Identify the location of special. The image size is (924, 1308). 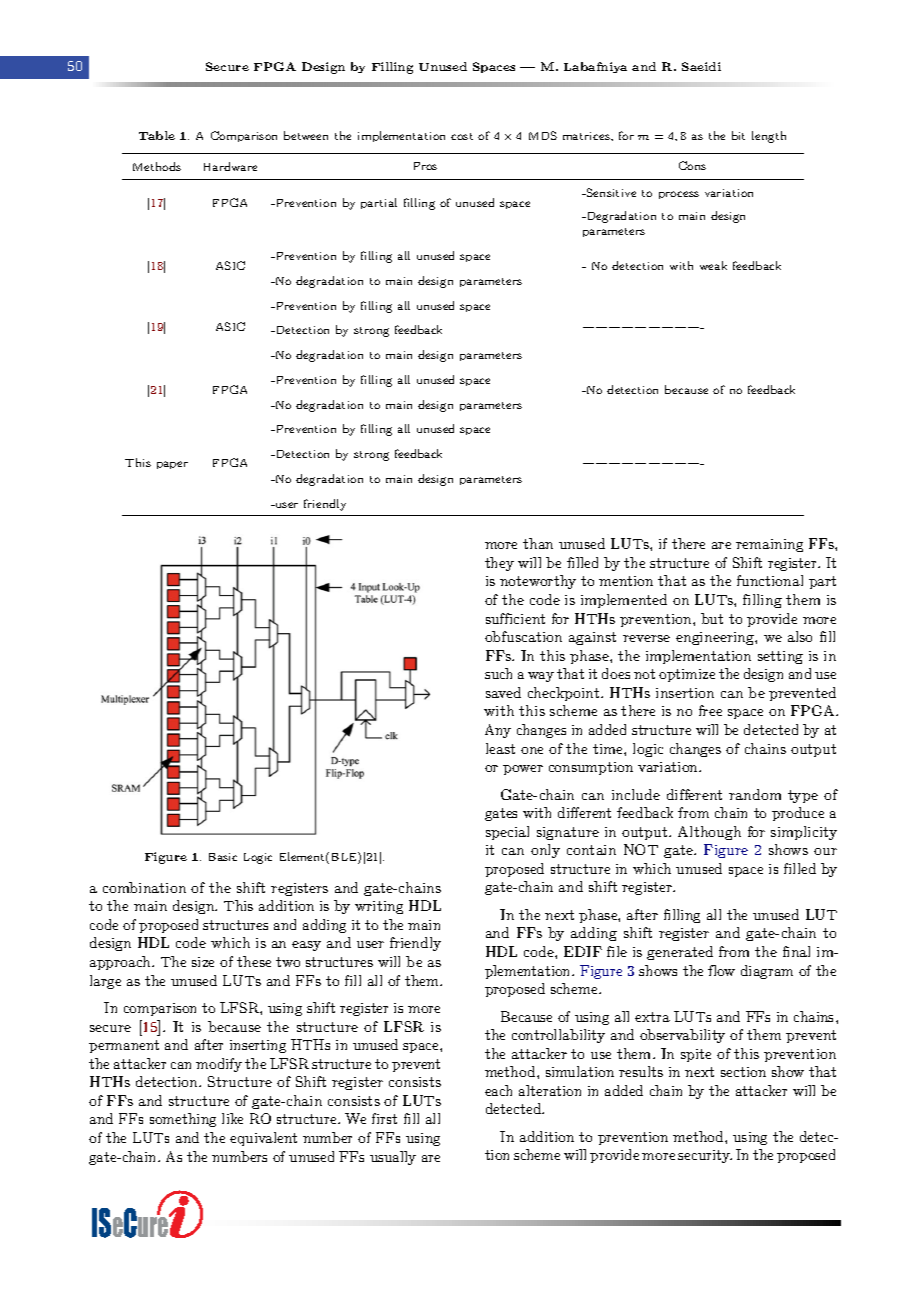
(507, 833).
